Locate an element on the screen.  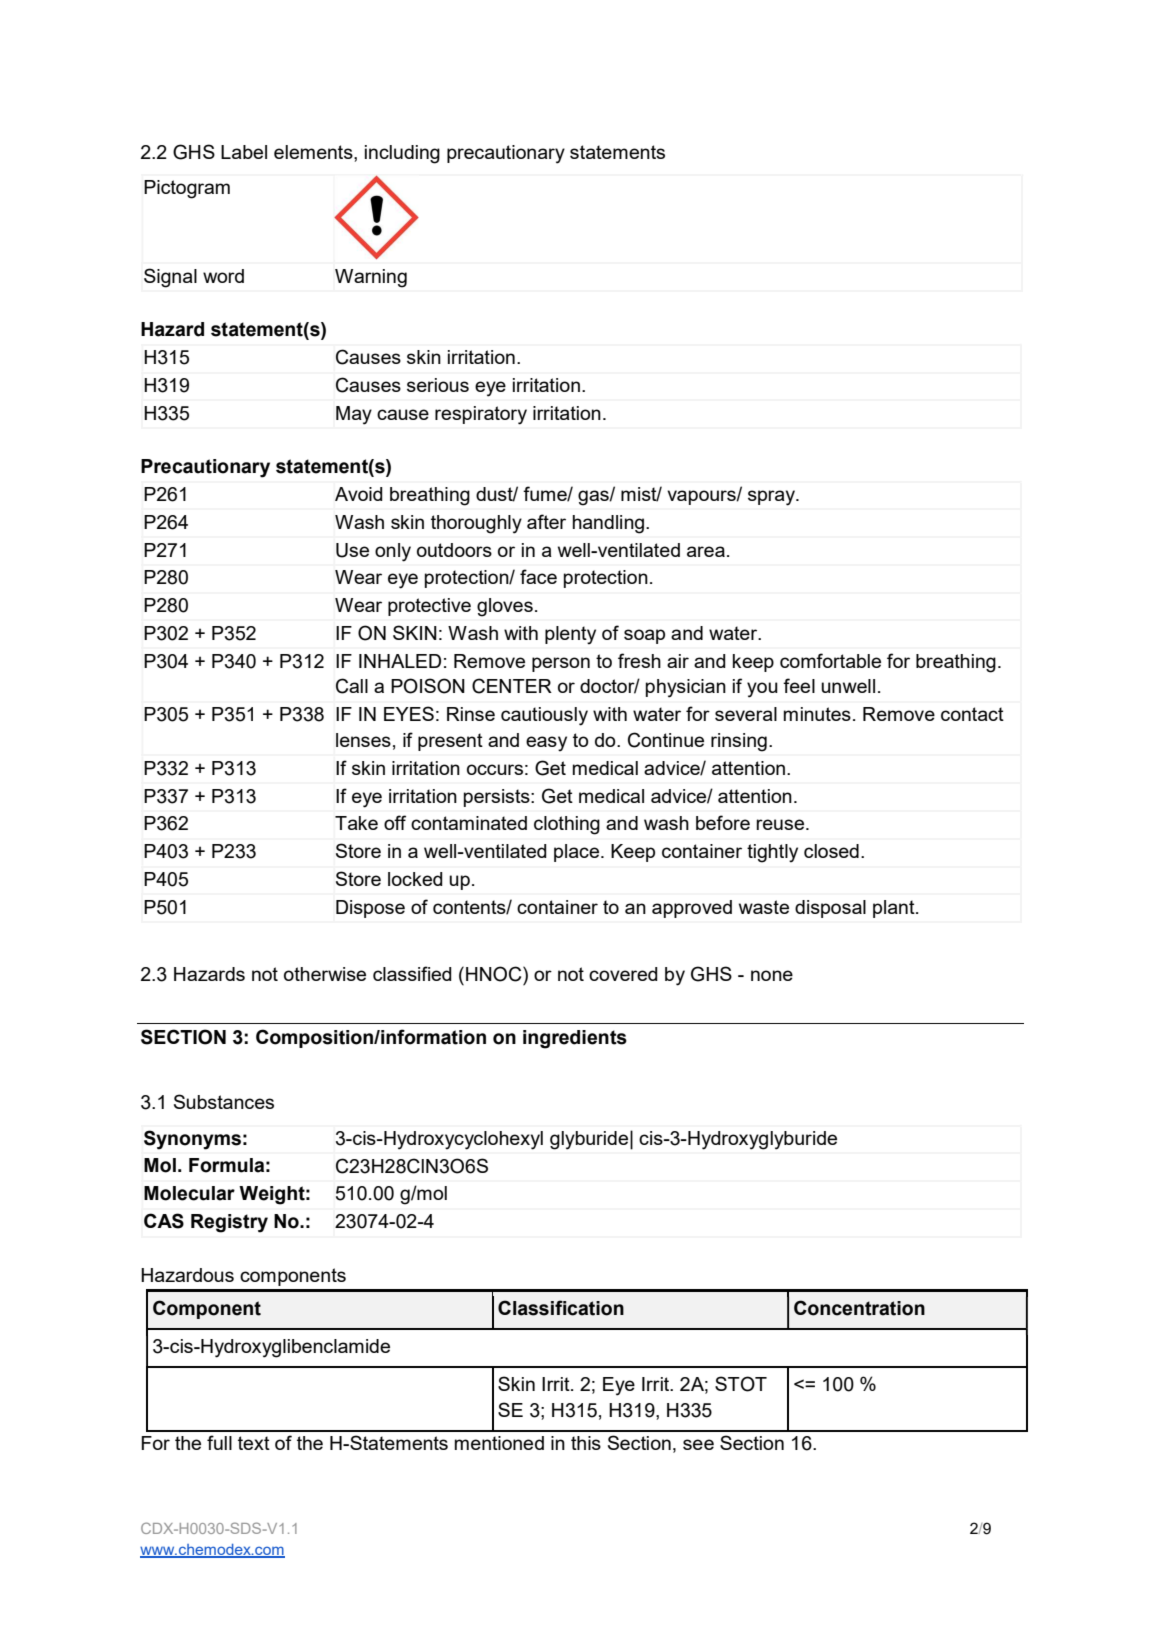
ingredients is located at coordinates (575, 1039).
